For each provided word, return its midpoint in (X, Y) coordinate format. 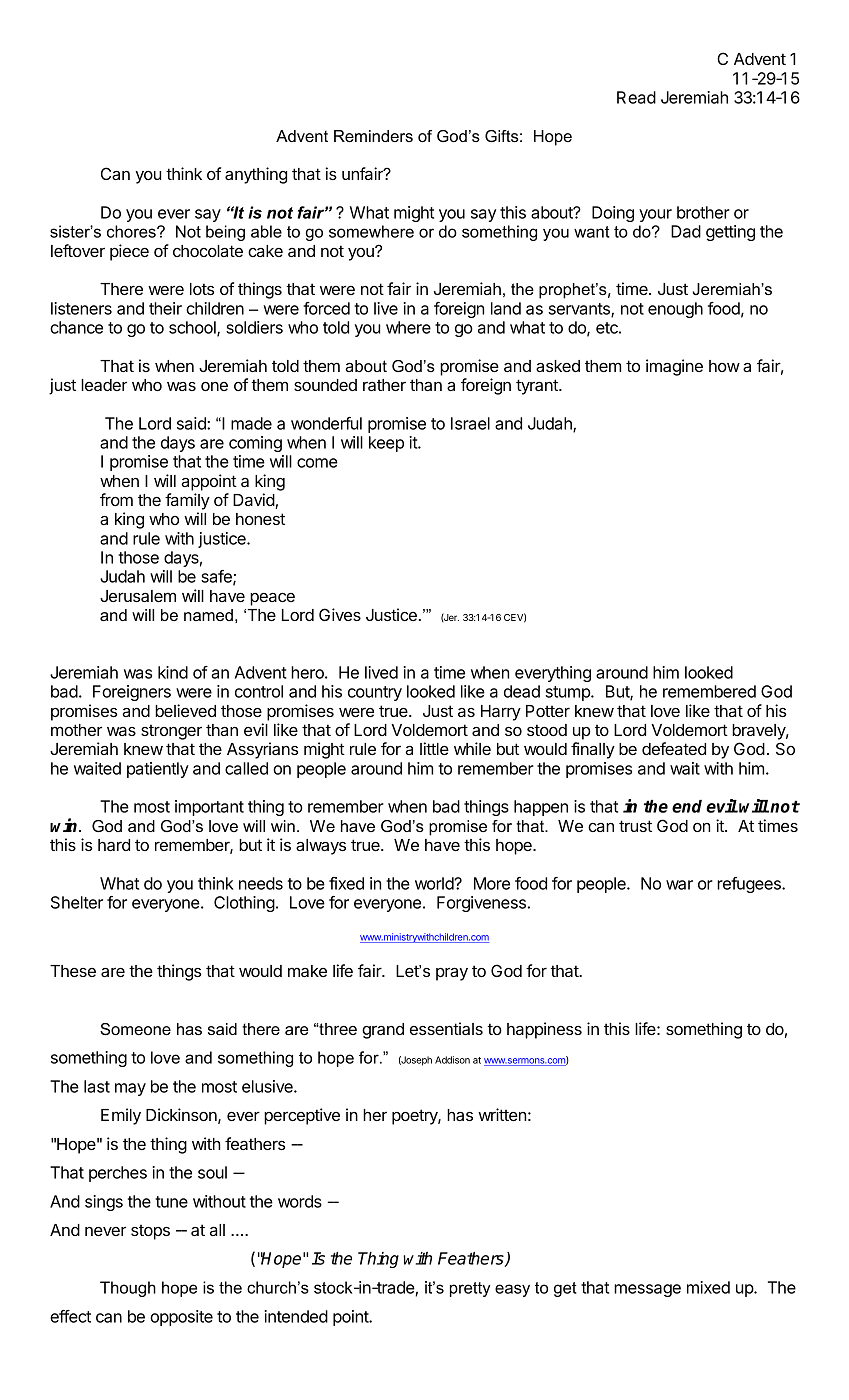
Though (128, 1289)
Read (636, 97)
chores (132, 231)
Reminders (373, 136)
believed (185, 710)
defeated (674, 748)
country (375, 693)
